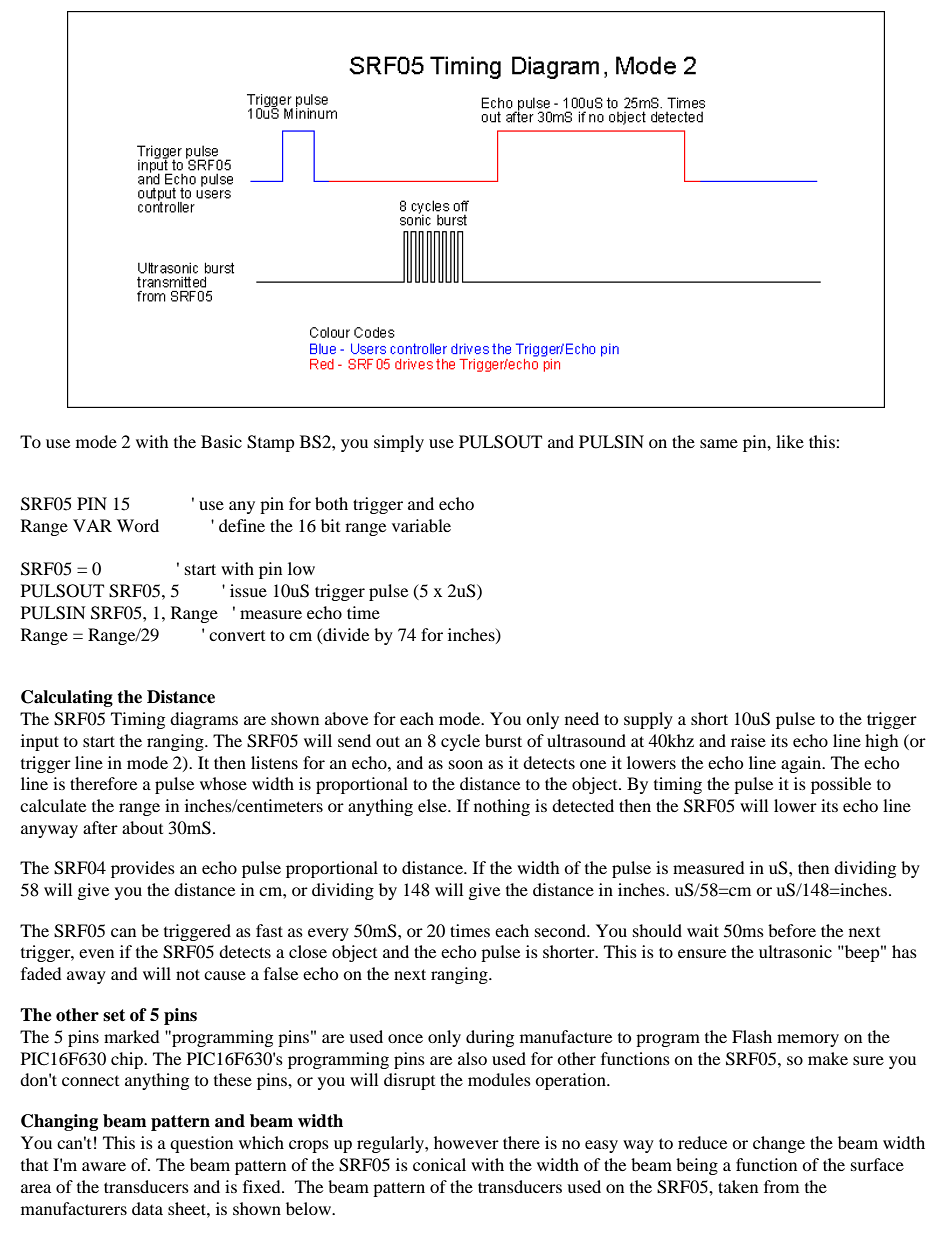 The height and width of the image is (1233, 952). Describe the element at coordinates (67, 698) in the image. I see `Calculating` at that location.
